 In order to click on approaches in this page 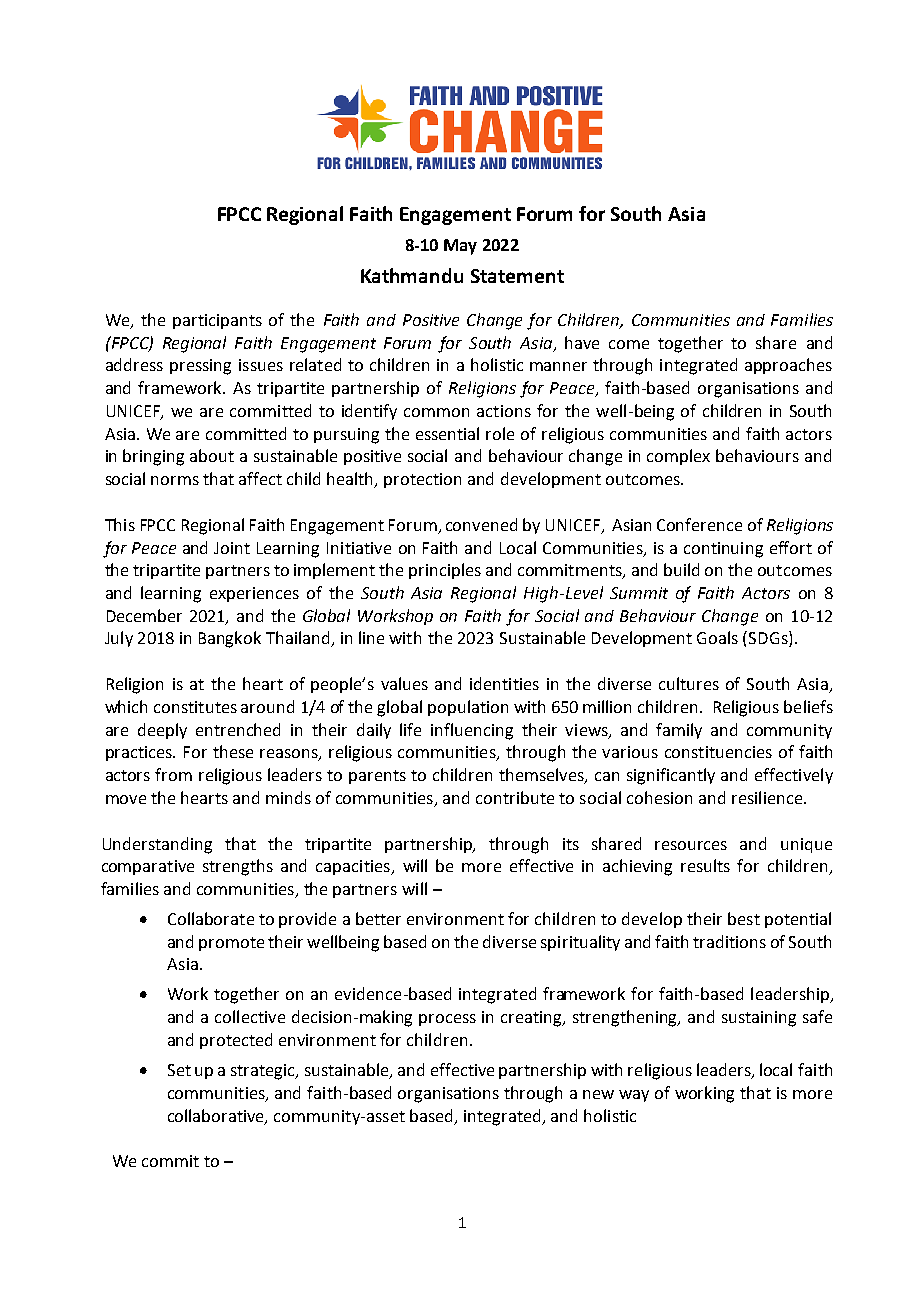, I will do `click(788, 366)`.
